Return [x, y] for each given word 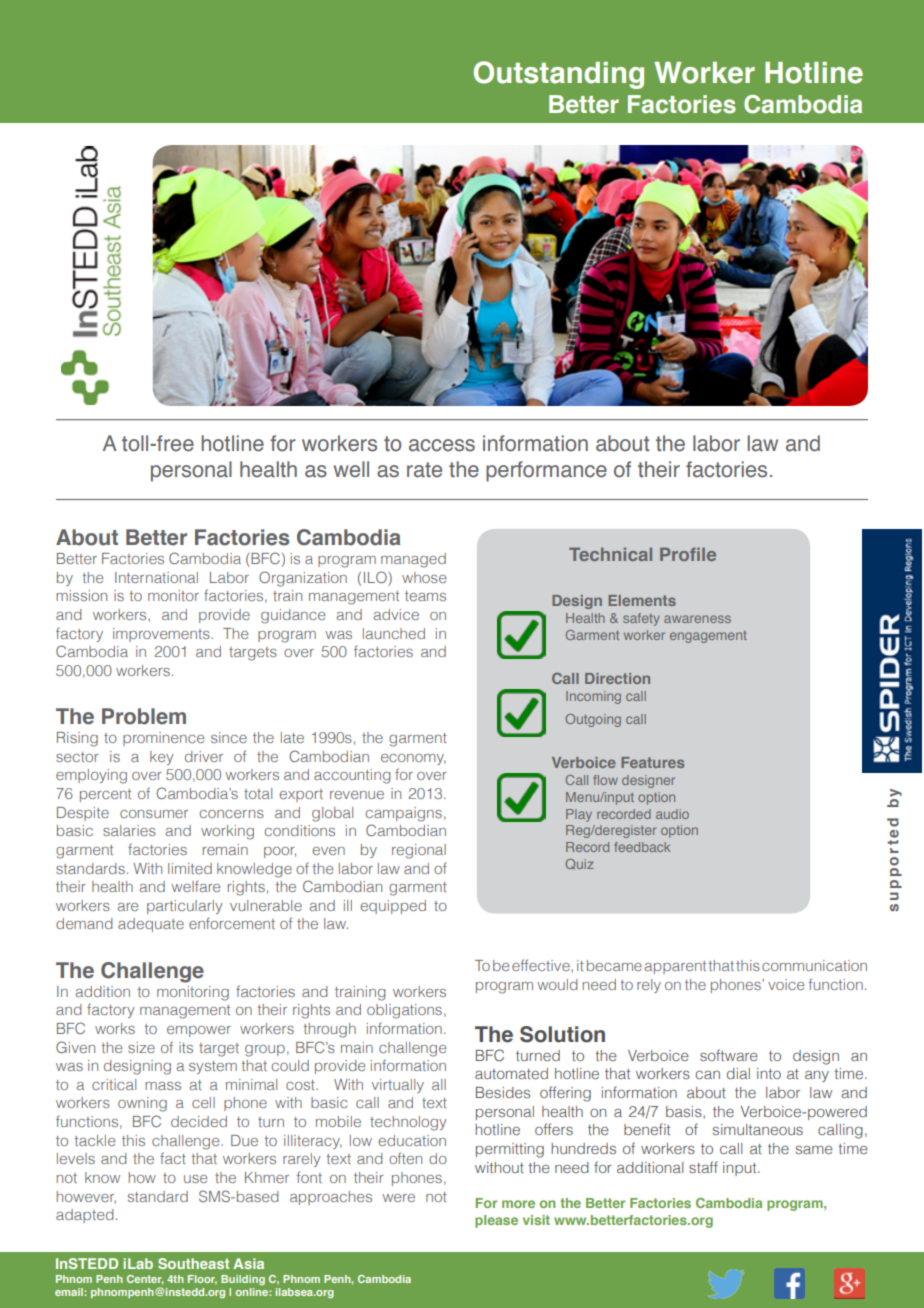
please [496, 1221]
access [442, 445]
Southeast [193, 1263]
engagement [708, 637]
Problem [144, 716]
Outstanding [559, 75]
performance [546, 471]
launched [394, 633]
